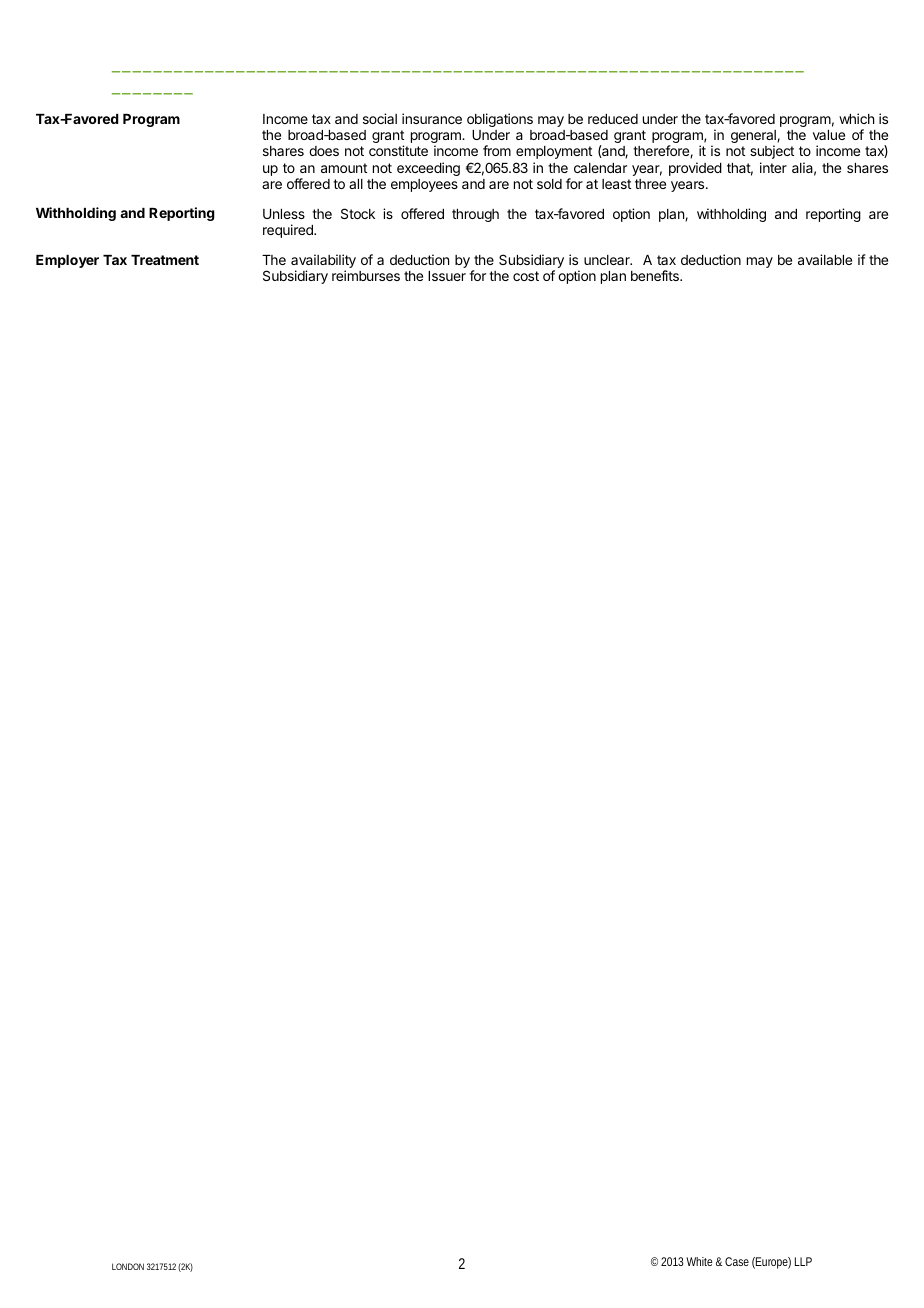 The height and width of the document is (1308, 924). What do you see at coordinates (67, 261) in the document?
I see `Employer` at bounding box center [67, 261].
